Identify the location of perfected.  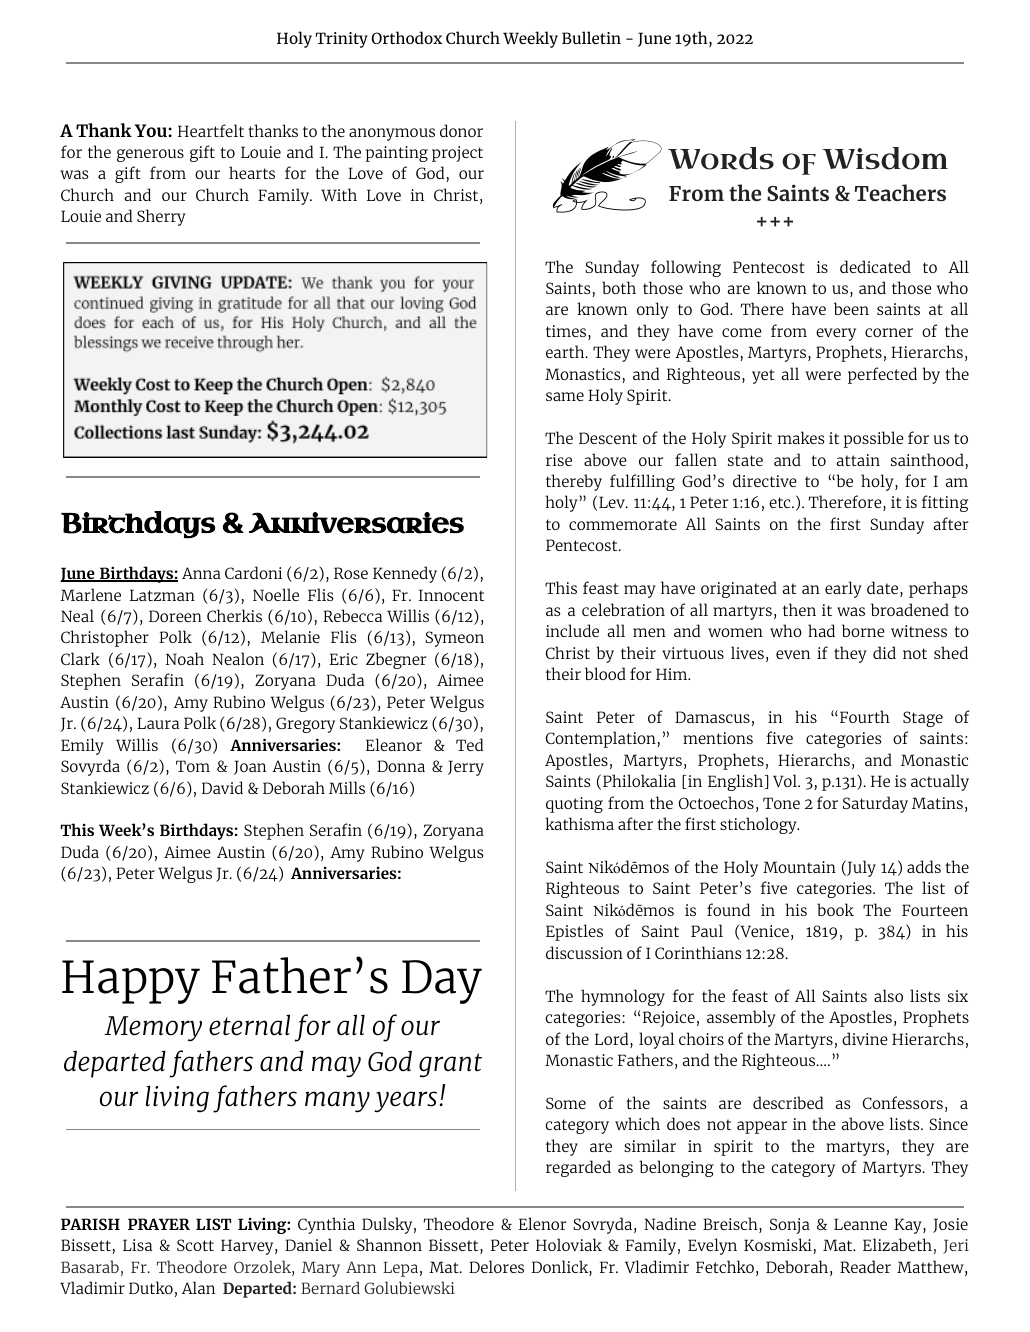
(882, 375).
